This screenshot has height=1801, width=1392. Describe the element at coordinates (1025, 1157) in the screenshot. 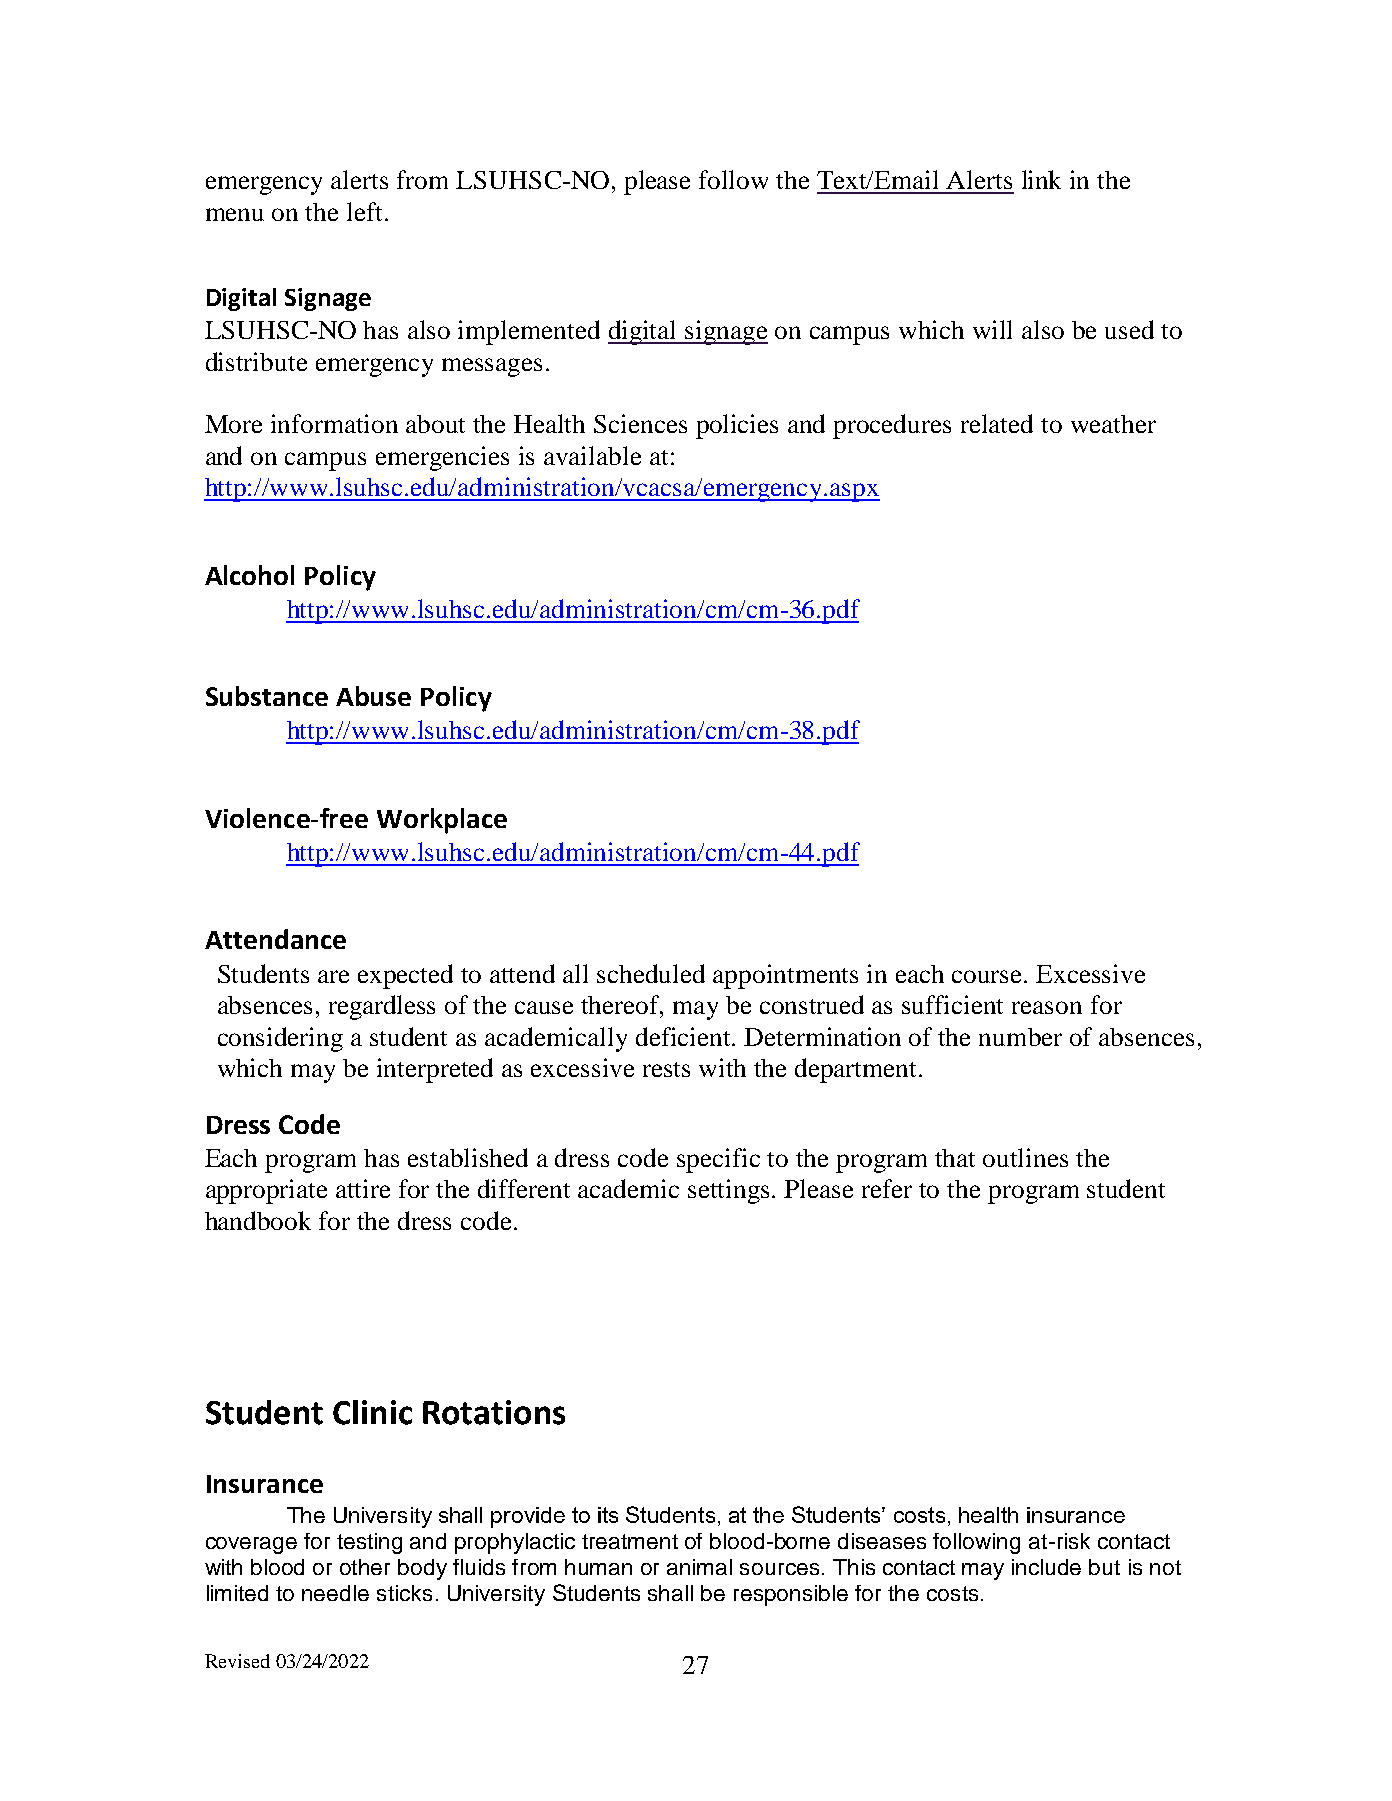

I see `outlines` at that location.
